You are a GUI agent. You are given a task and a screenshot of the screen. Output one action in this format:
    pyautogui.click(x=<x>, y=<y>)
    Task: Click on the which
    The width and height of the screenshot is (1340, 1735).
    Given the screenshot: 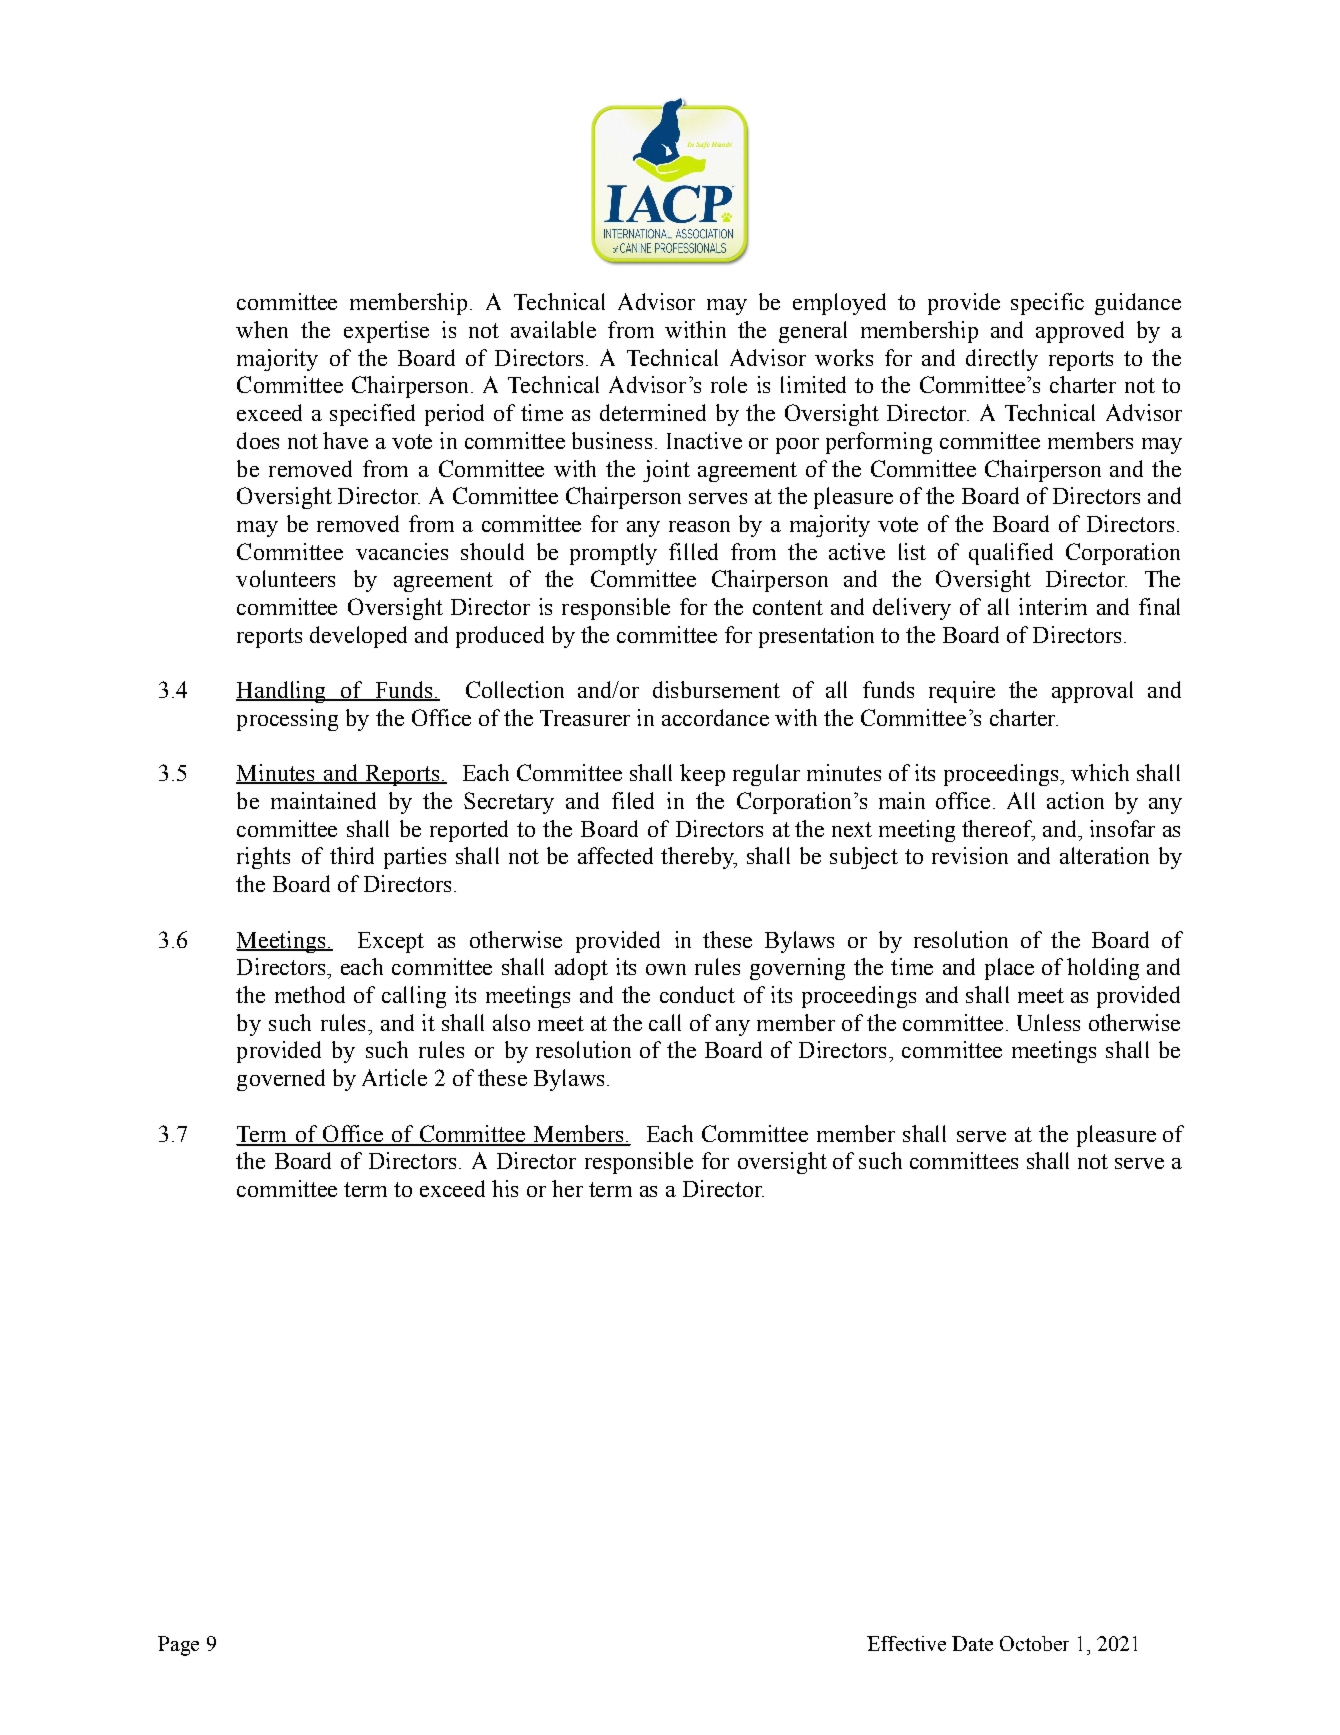 What is the action you would take?
    pyautogui.click(x=1100, y=772)
